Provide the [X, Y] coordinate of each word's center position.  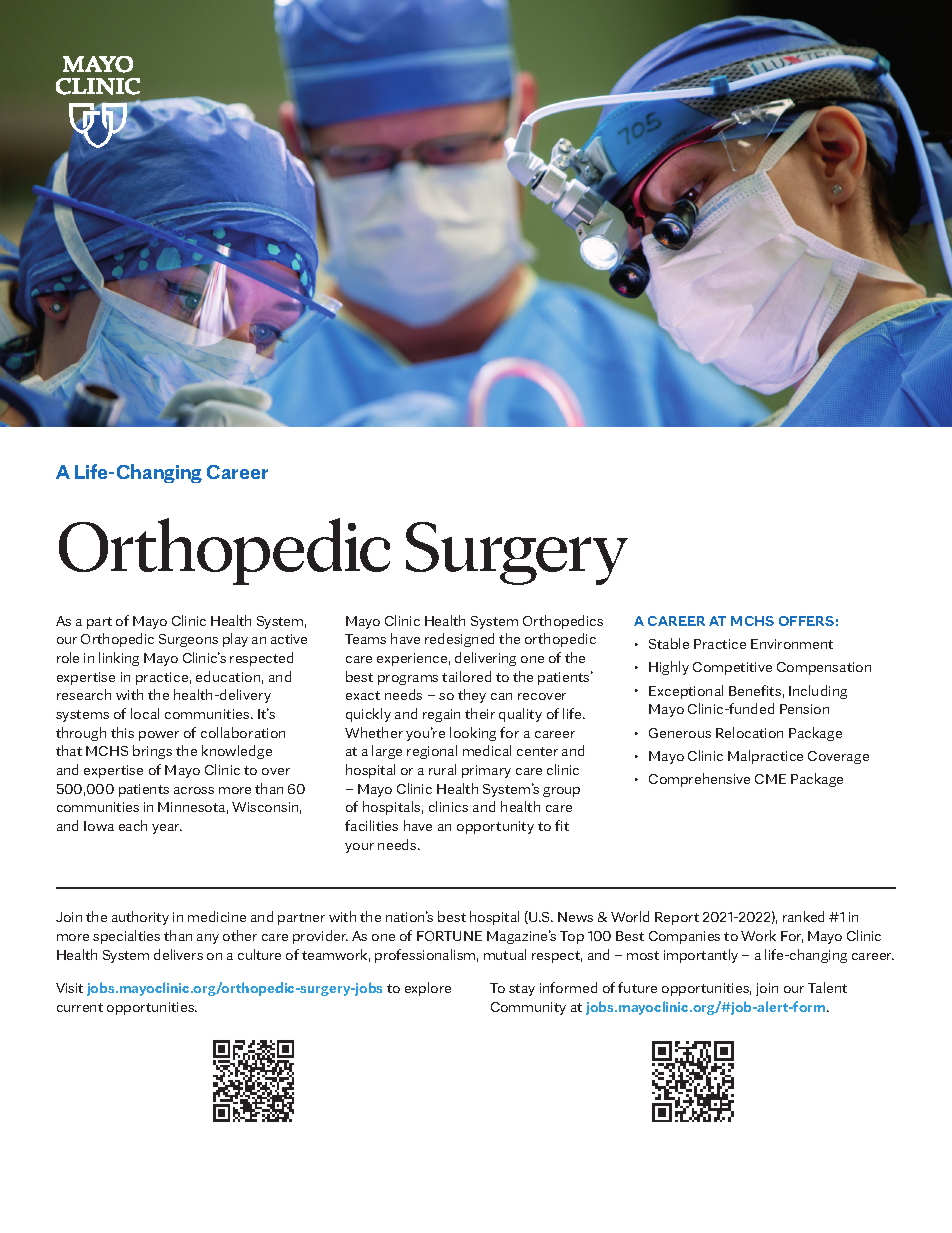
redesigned [459, 640]
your [359, 848]
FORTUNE [449, 936]
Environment [792, 644]
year [167, 829]
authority [140, 918]
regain [441, 715]
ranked [803, 916]
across [194, 790]
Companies [684, 937]
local [145, 713]
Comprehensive [699, 780]
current [80, 1007]
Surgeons [188, 640]
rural [442, 769]
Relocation [749, 732]
